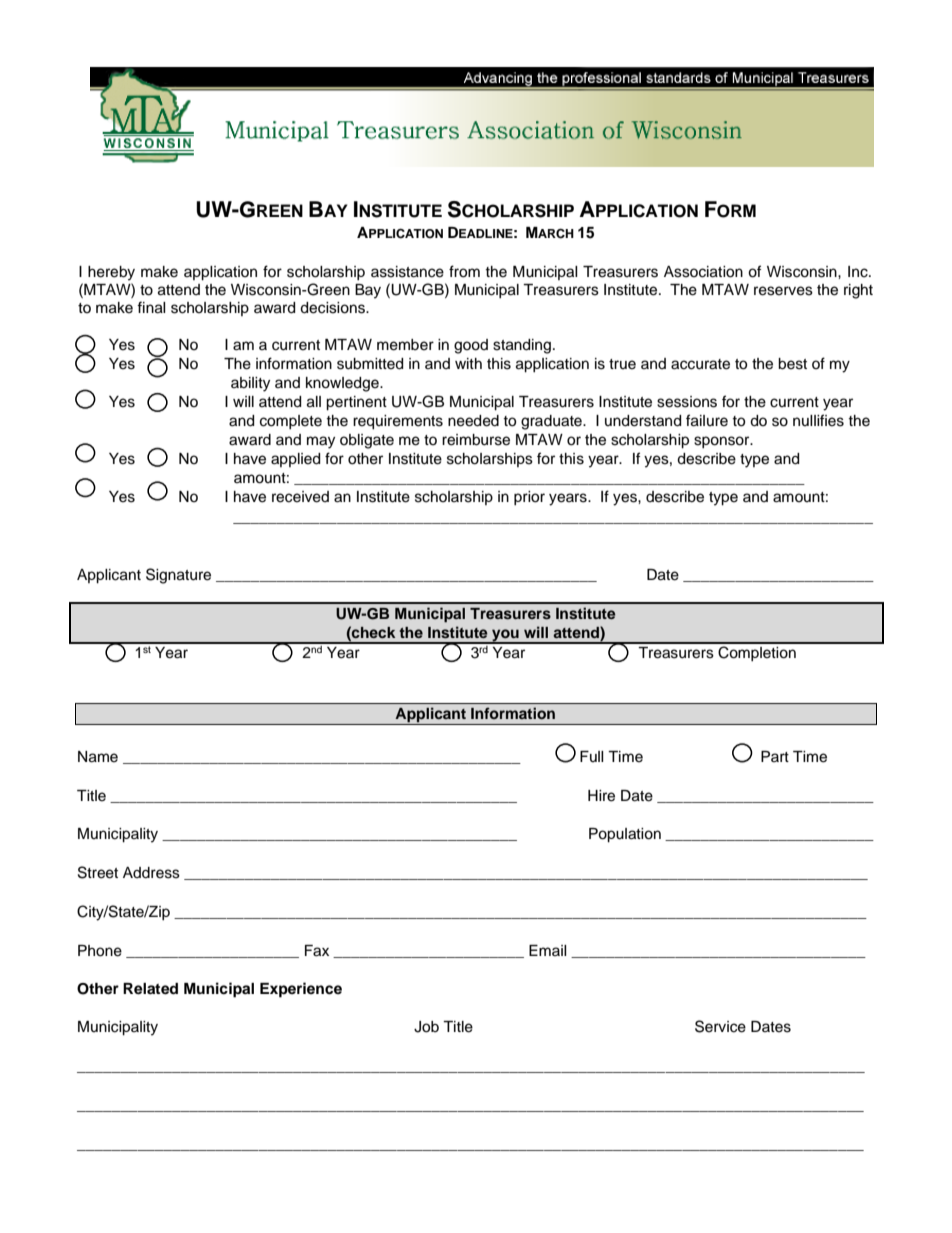 The height and width of the image is (1233, 952). Describe the element at coordinates (178, 576) in the image. I see `Signature` at that location.
